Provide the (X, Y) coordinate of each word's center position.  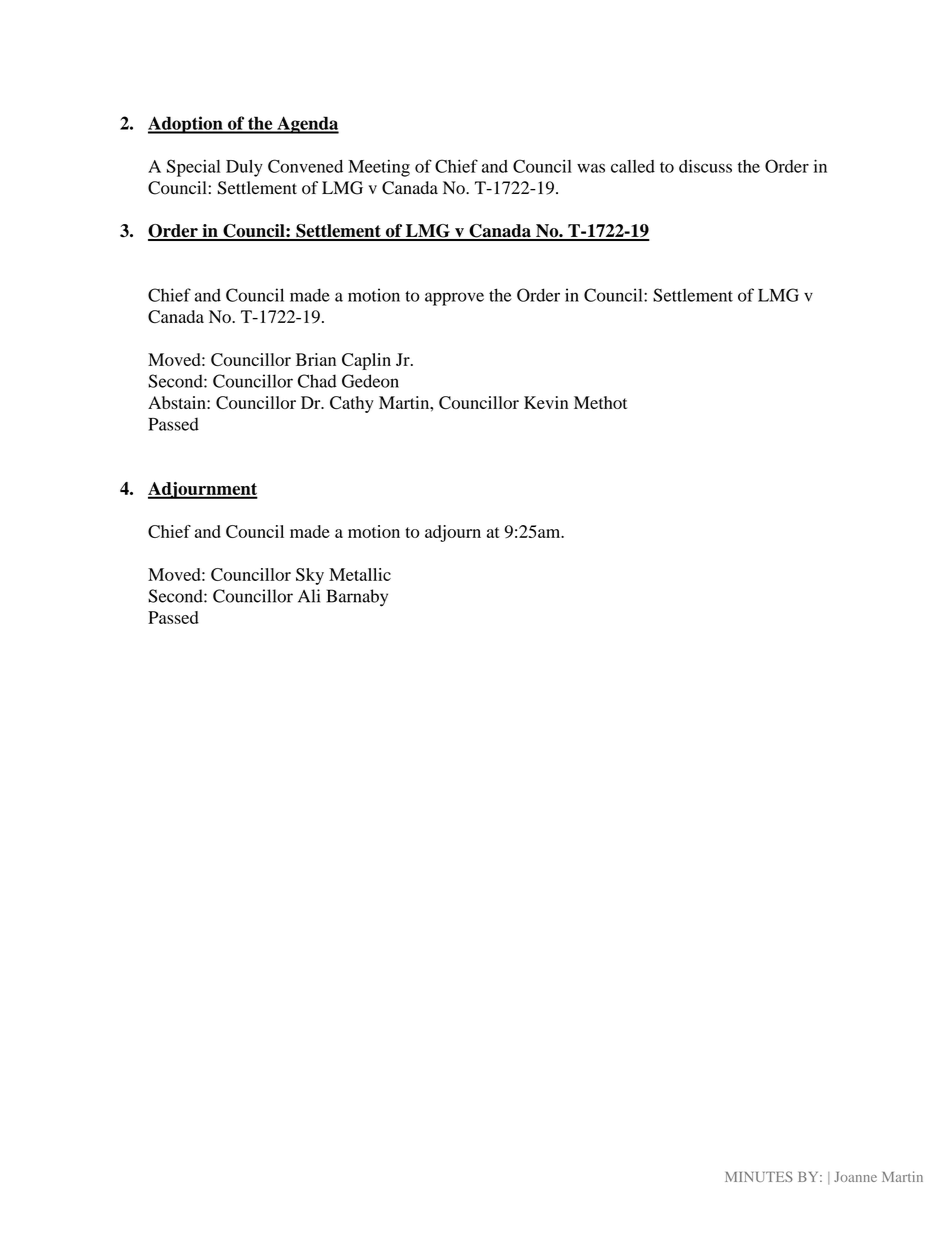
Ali (309, 596)
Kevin (546, 402)
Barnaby (357, 598)
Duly (244, 168)
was (591, 168)
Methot (600, 402)
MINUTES (759, 1176)
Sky (310, 576)
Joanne (855, 1177)
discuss (705, 166)
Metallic (360, 574)
